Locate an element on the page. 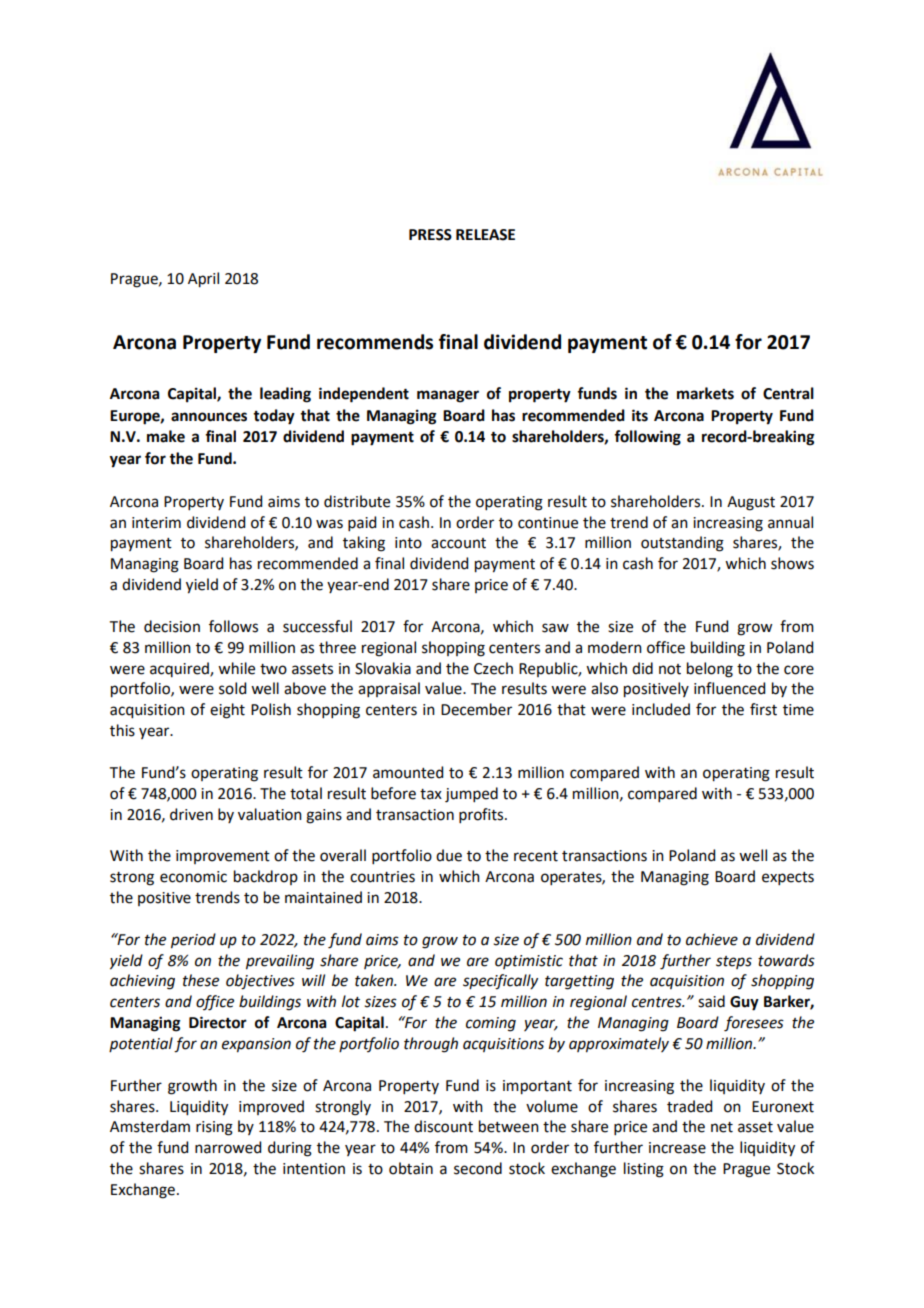  net is located at coordinates (722, 1127).
